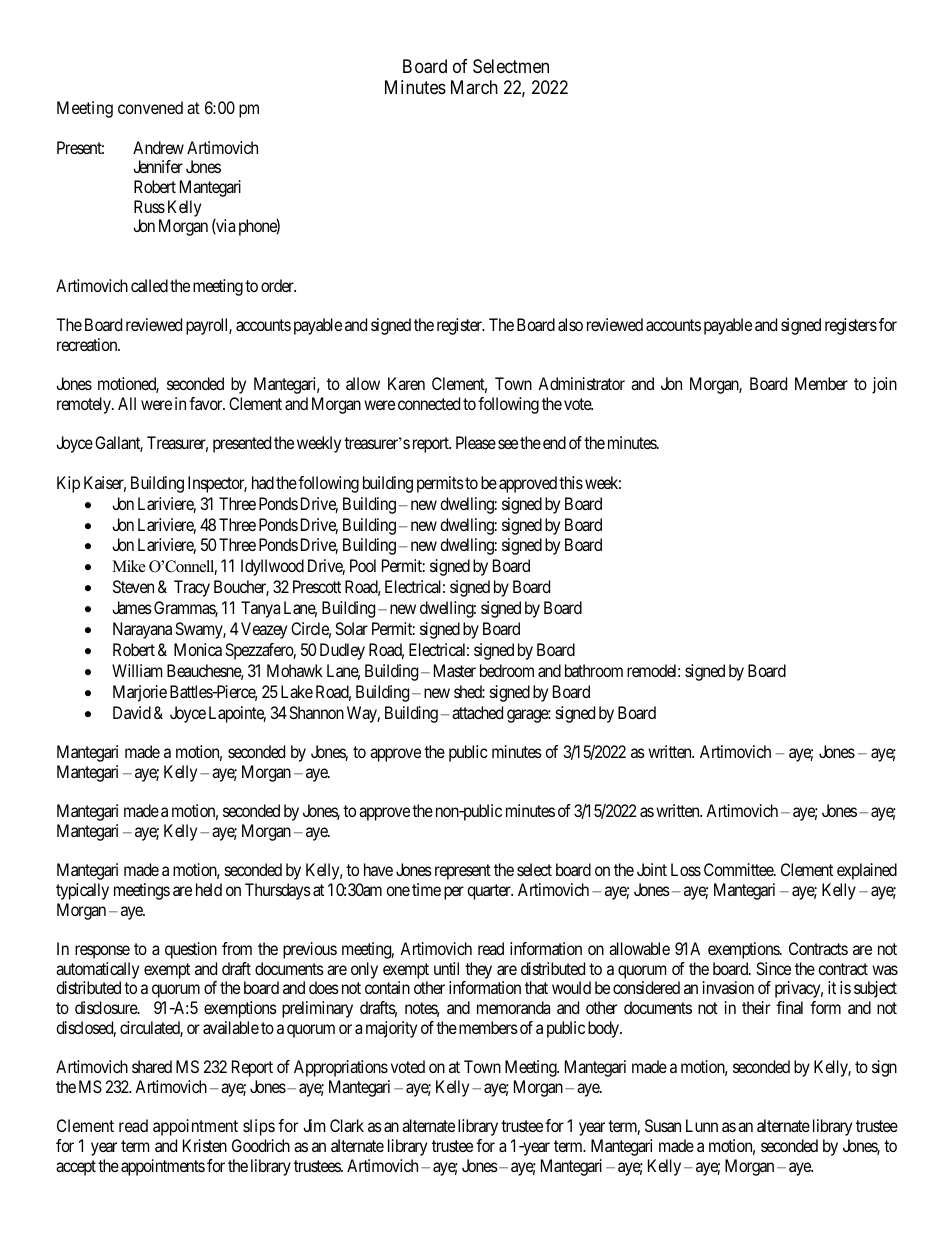 The height and width of the document is (1233, 952). What do you see at coordinates (490, 892) in the document?
I see `quarter` at bounding box center [490, 892].
